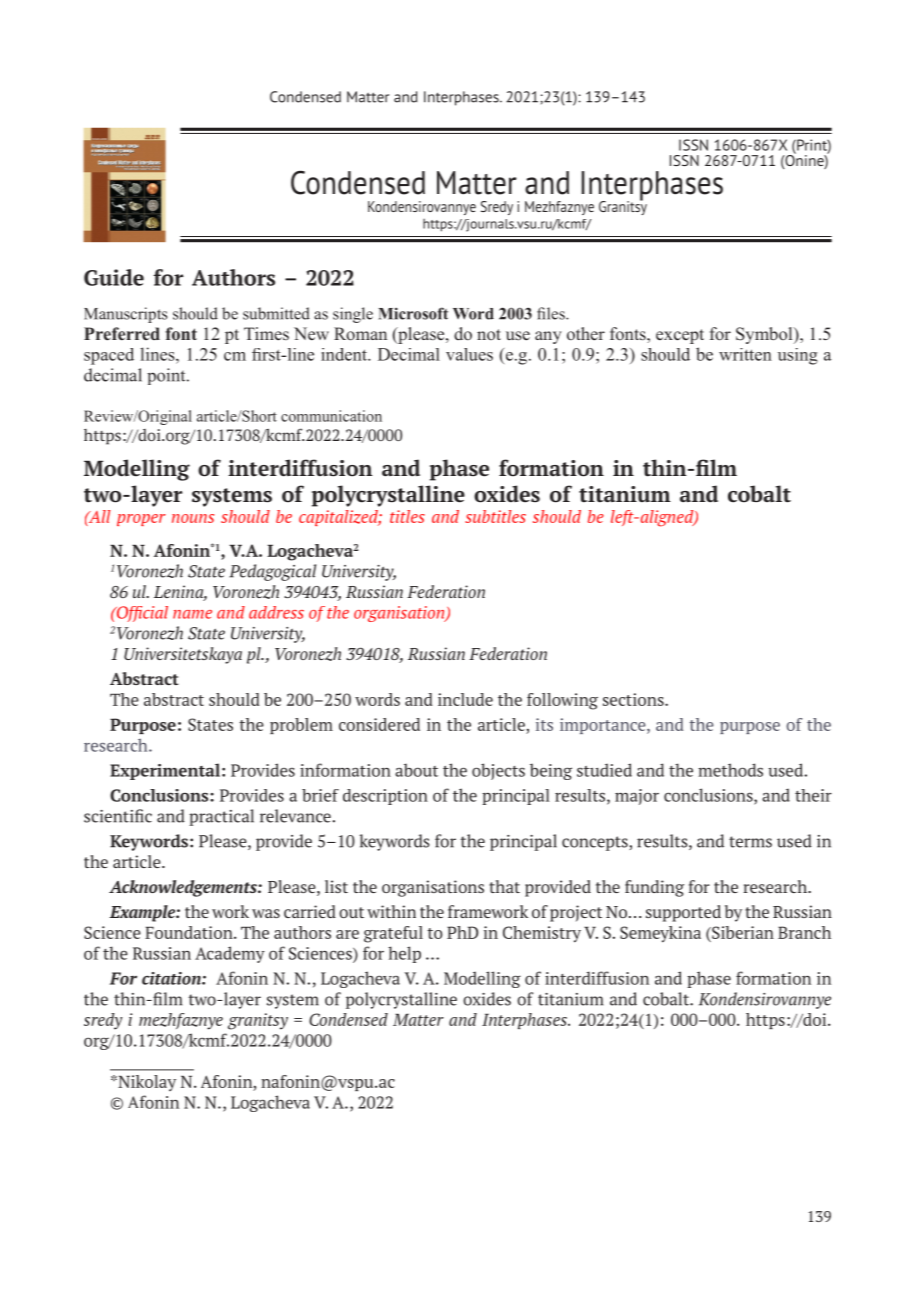 Image resolution: width=924 pixels, height=1308 pixels. Describe the element at coordinates (413, 313) in the screenshot. I see `Microsoft` at that location.
